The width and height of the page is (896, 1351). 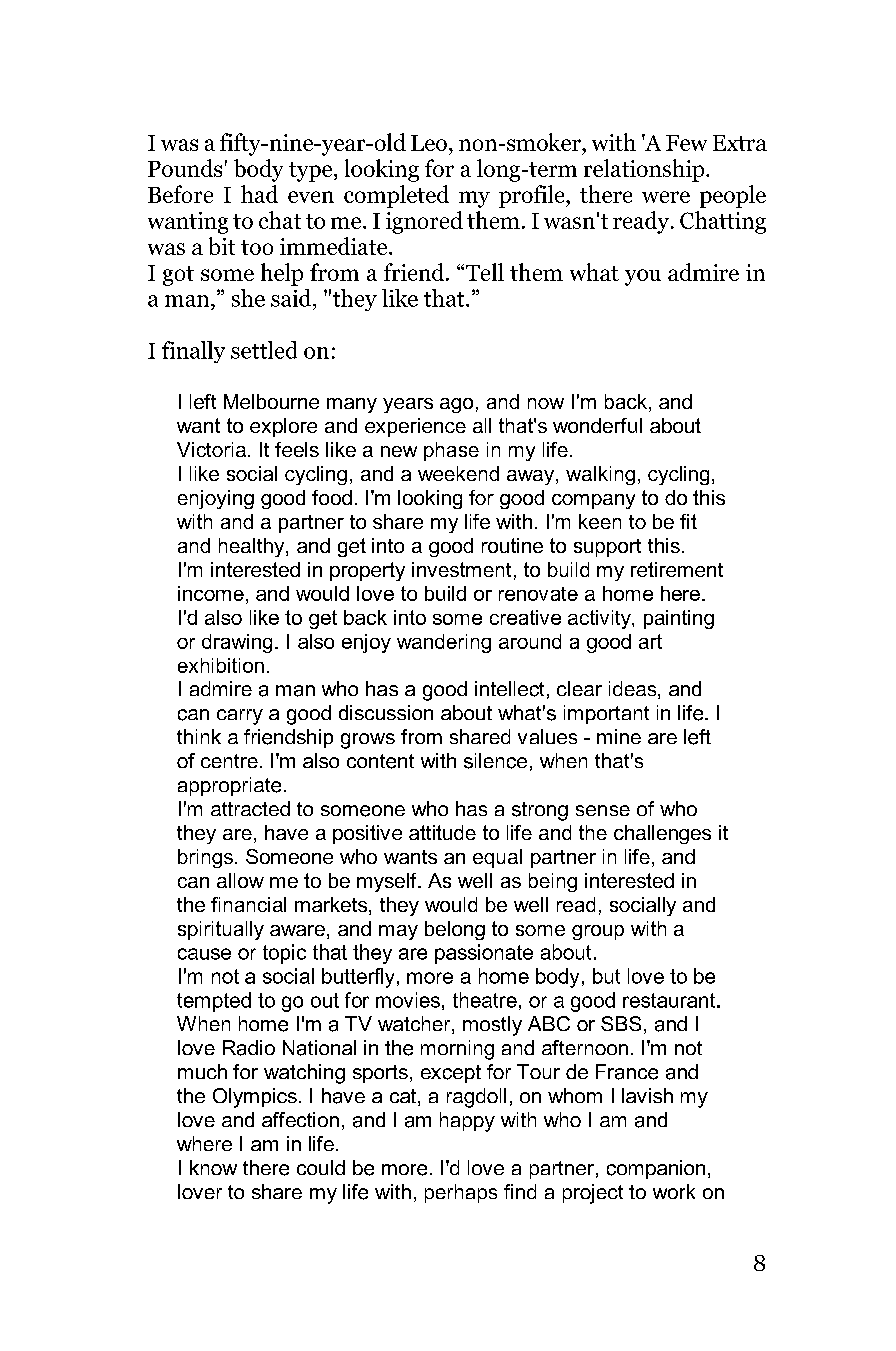 I want to click on attitude, so click(x=442, y=832).
